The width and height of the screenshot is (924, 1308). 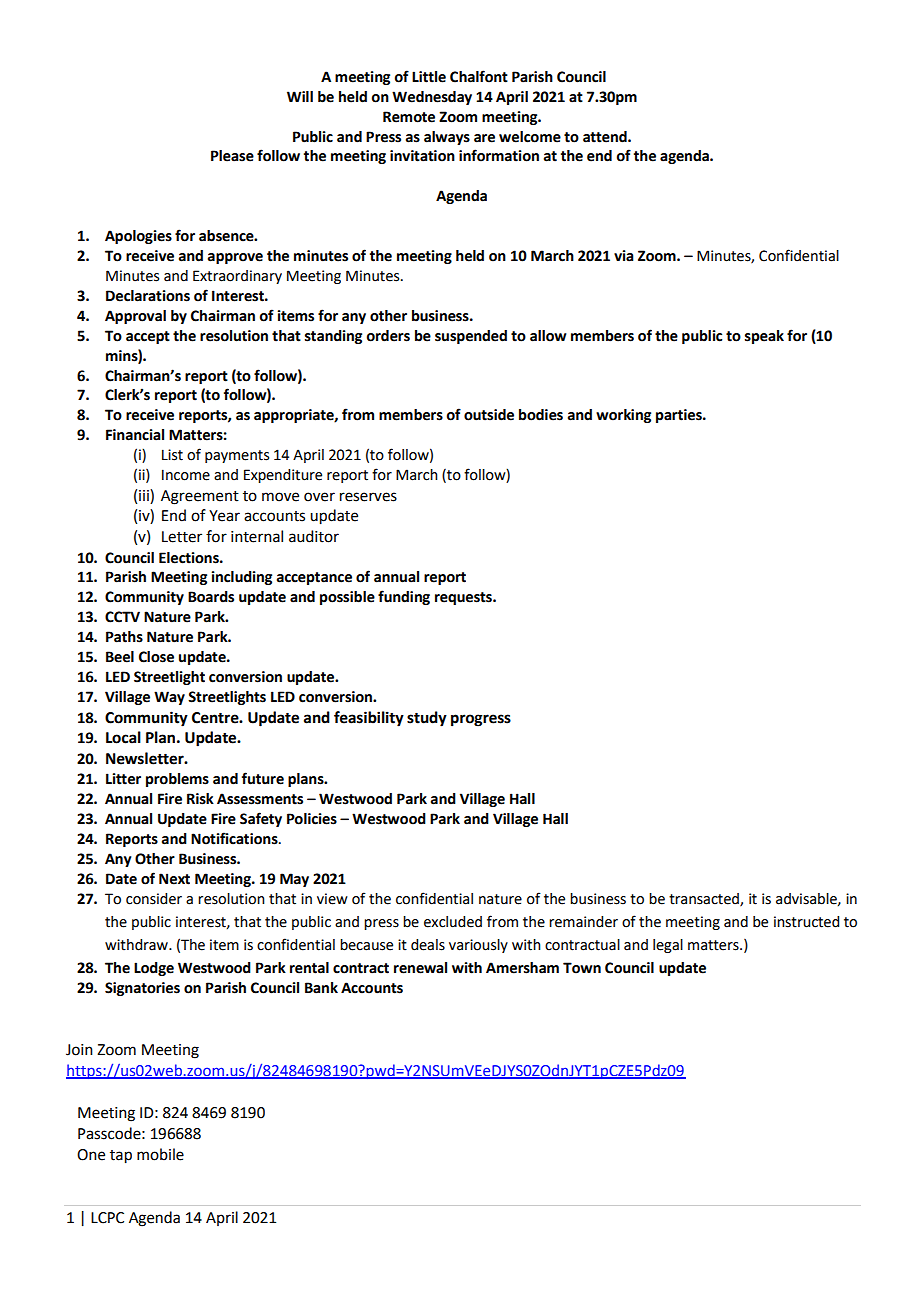 What do you see at coordinates (453, 922) in the screenshot?
I see `excluded` at bounding box center [453, 922].
